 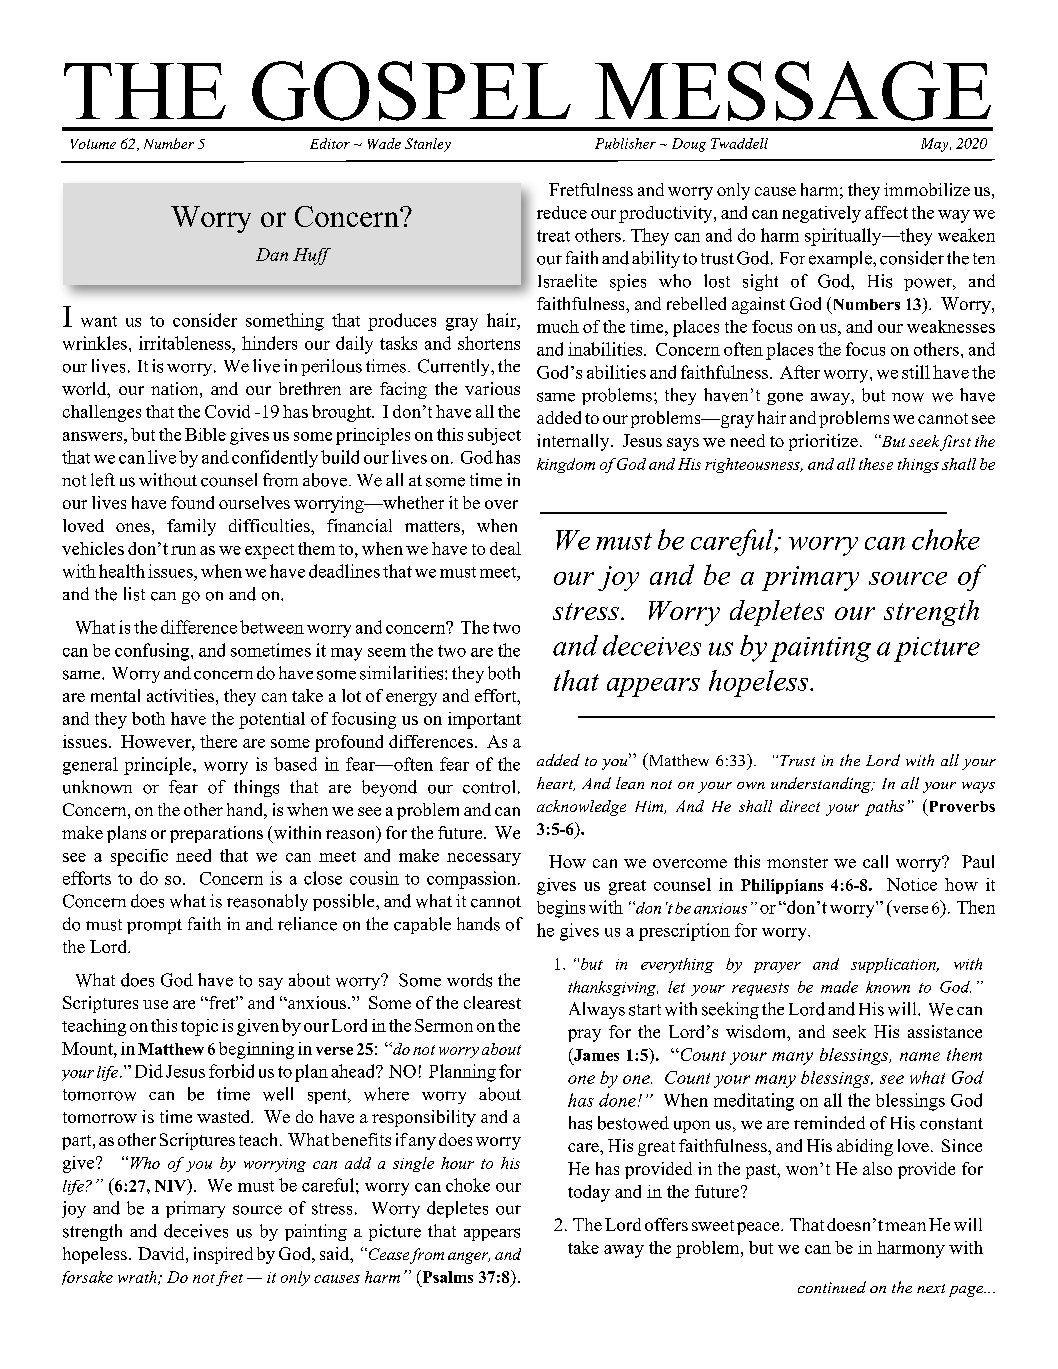 What do you see at coordinates (227, 411) in the screenshot?
I see `Covid` at bounding box center [227, 411].
